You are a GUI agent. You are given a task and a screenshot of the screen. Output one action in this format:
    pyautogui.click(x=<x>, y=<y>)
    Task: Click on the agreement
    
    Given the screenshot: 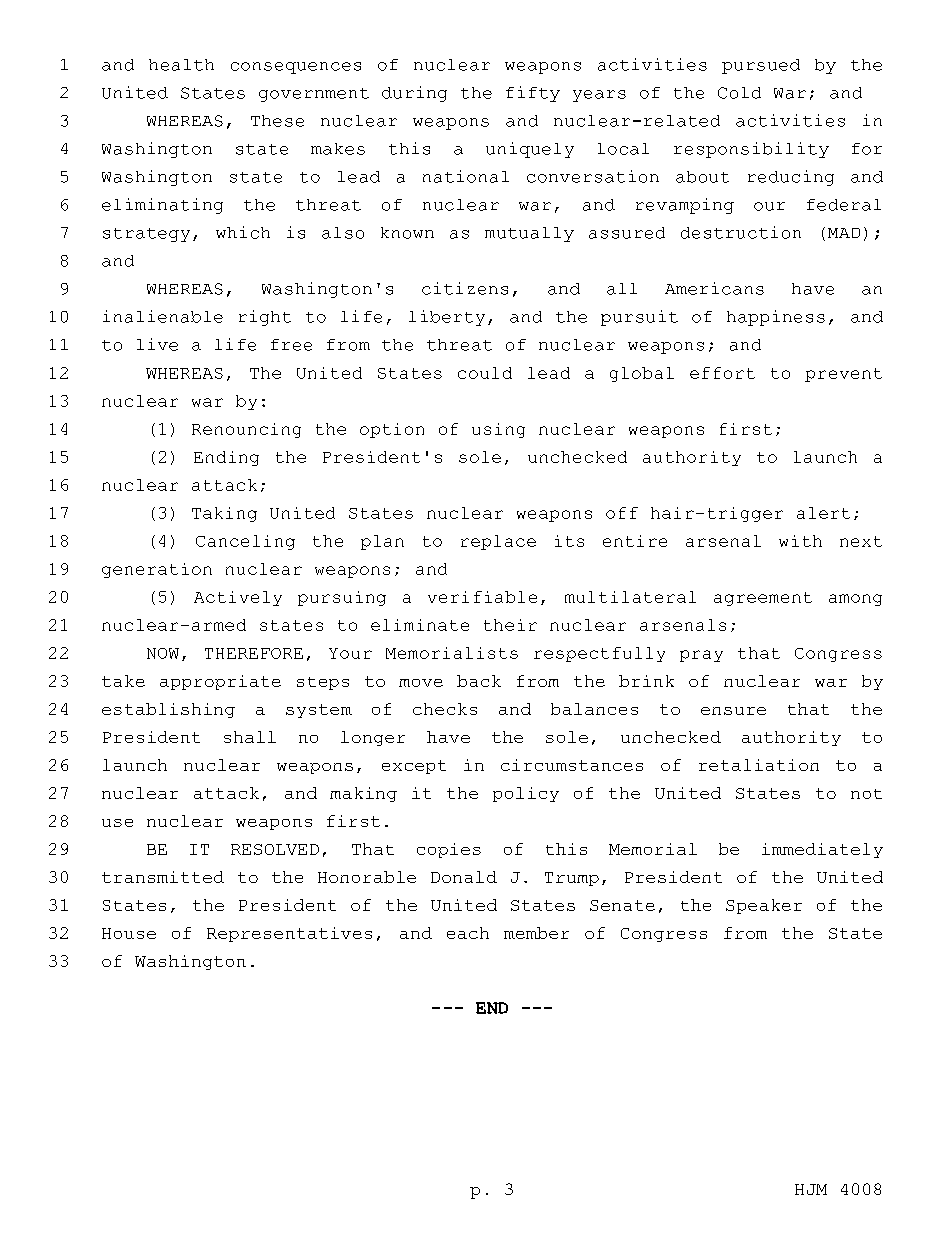 What is the action you would take?
    pyautogui.click(x=763, y=599)
